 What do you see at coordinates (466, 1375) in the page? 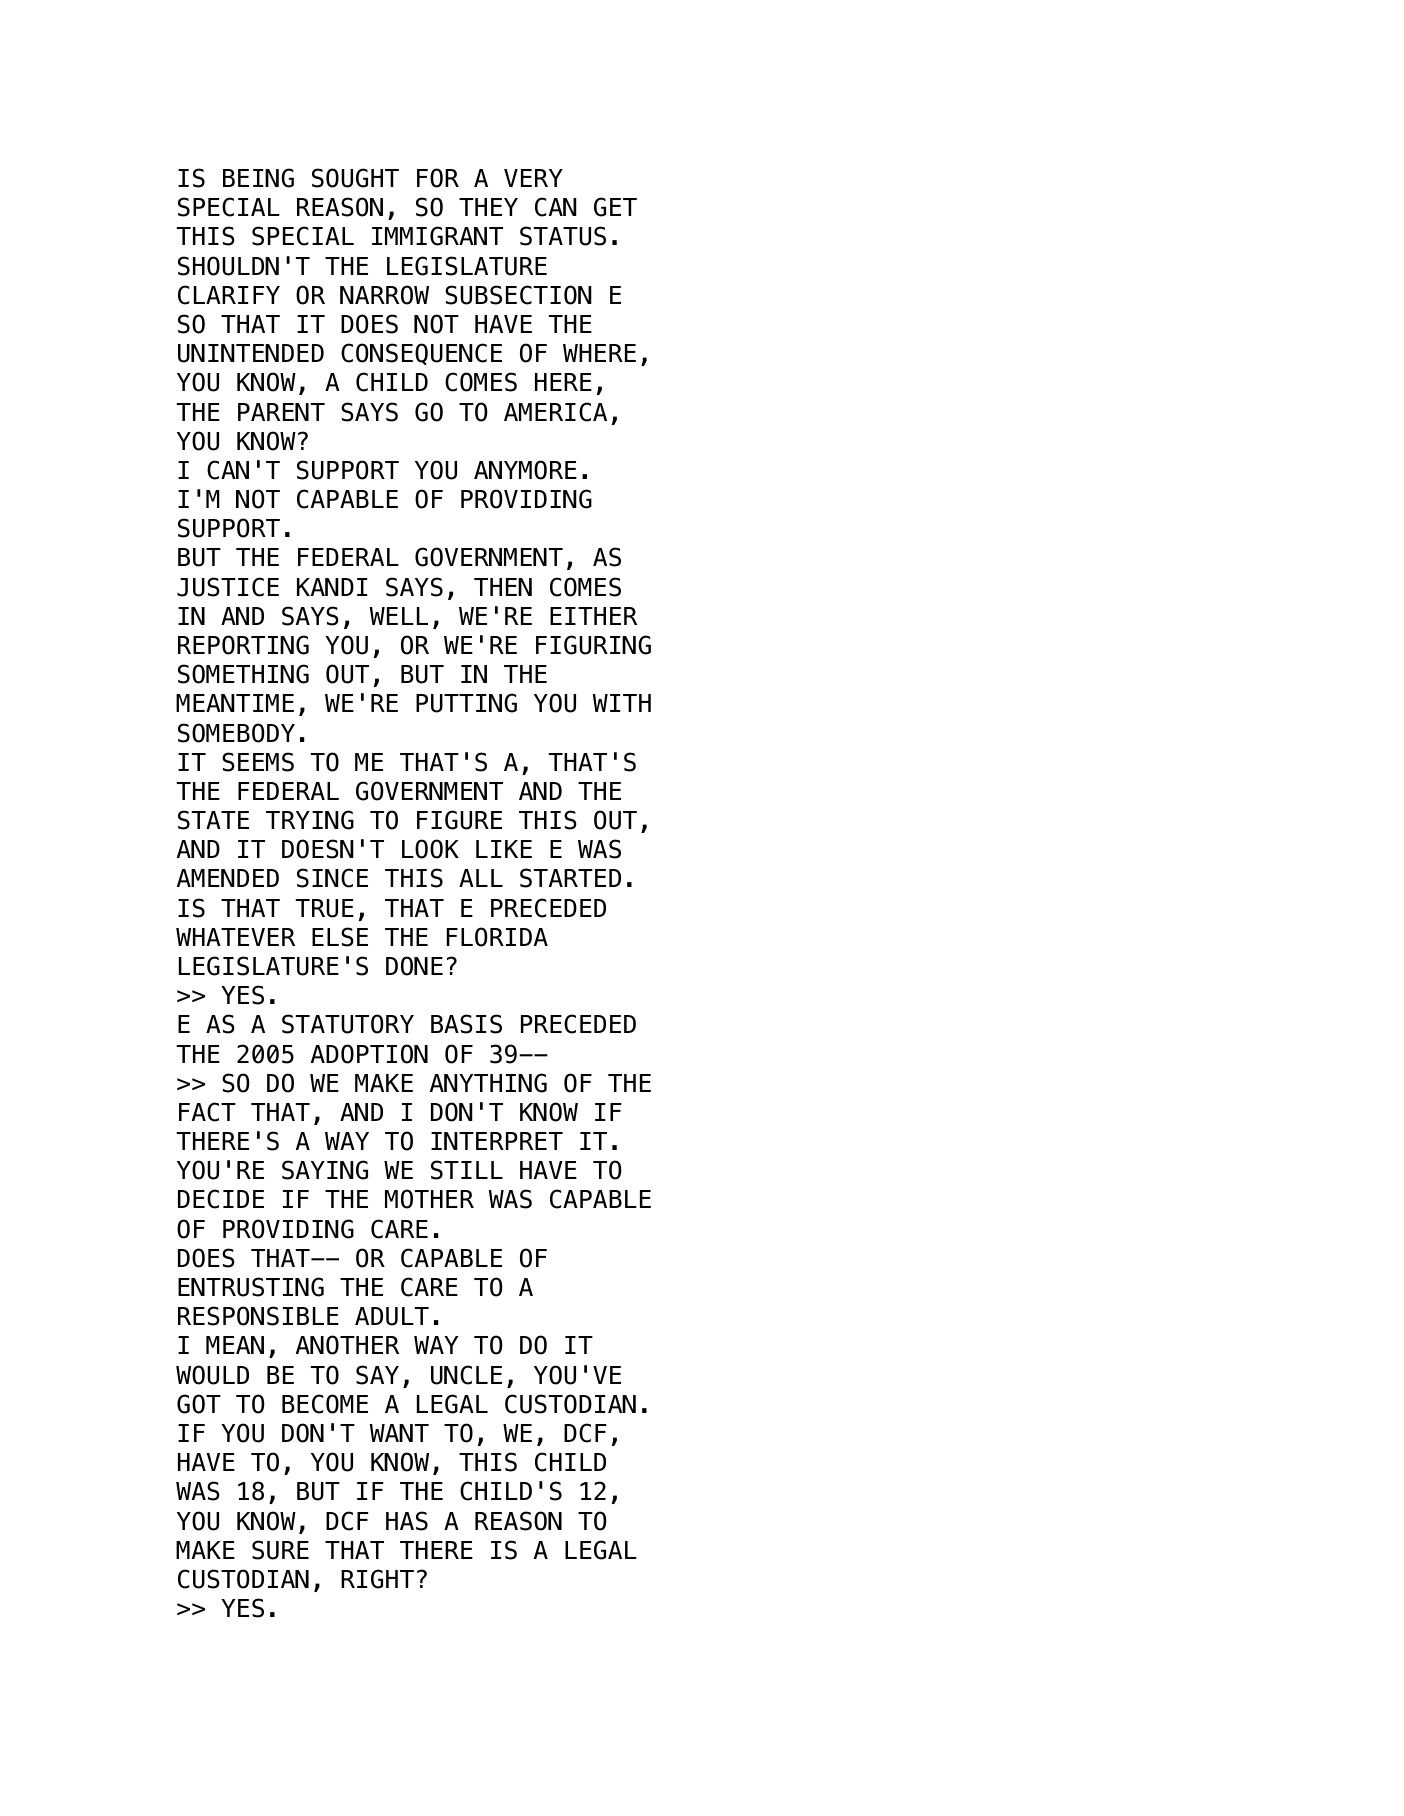
I see `UNCLE` at bounding box center [466, 1375].
